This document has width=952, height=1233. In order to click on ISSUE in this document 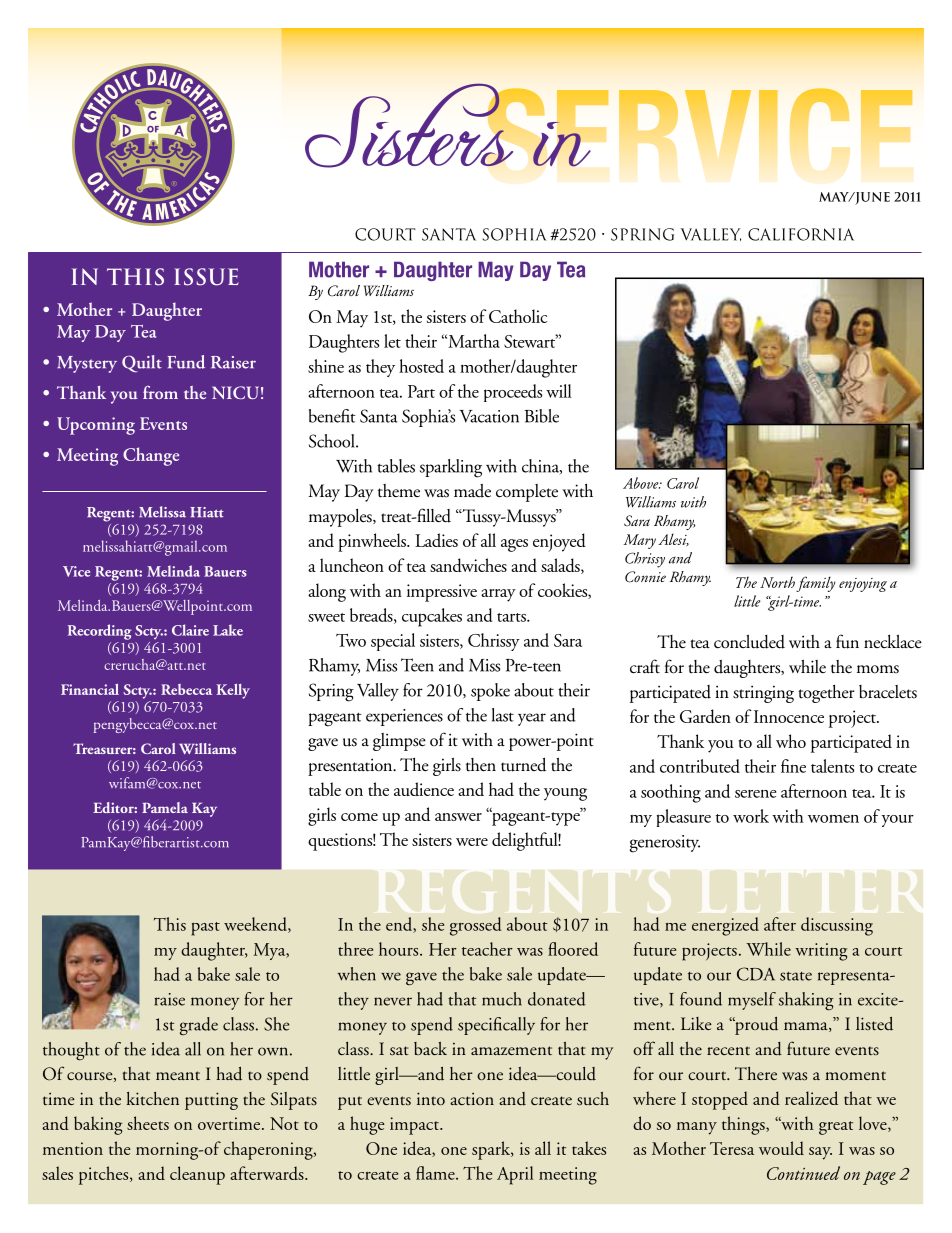, I will do `click(206, 277)`.
